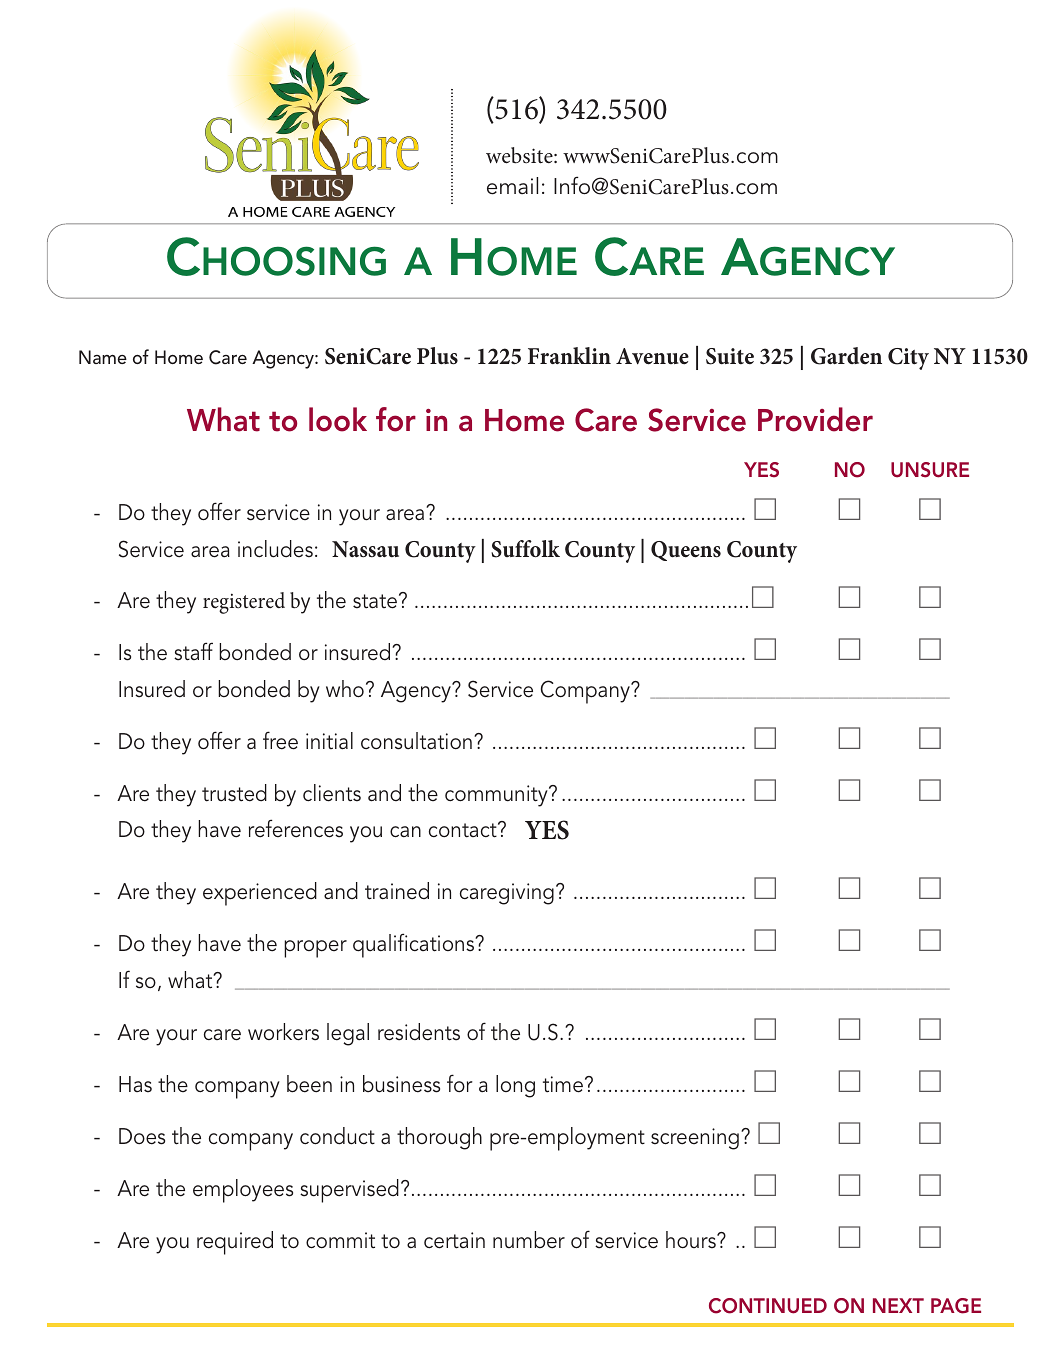 This image has width=1060, height=1372. Describe the element at coordinates (815, 419) in the image. I see `Provider` at that location.
